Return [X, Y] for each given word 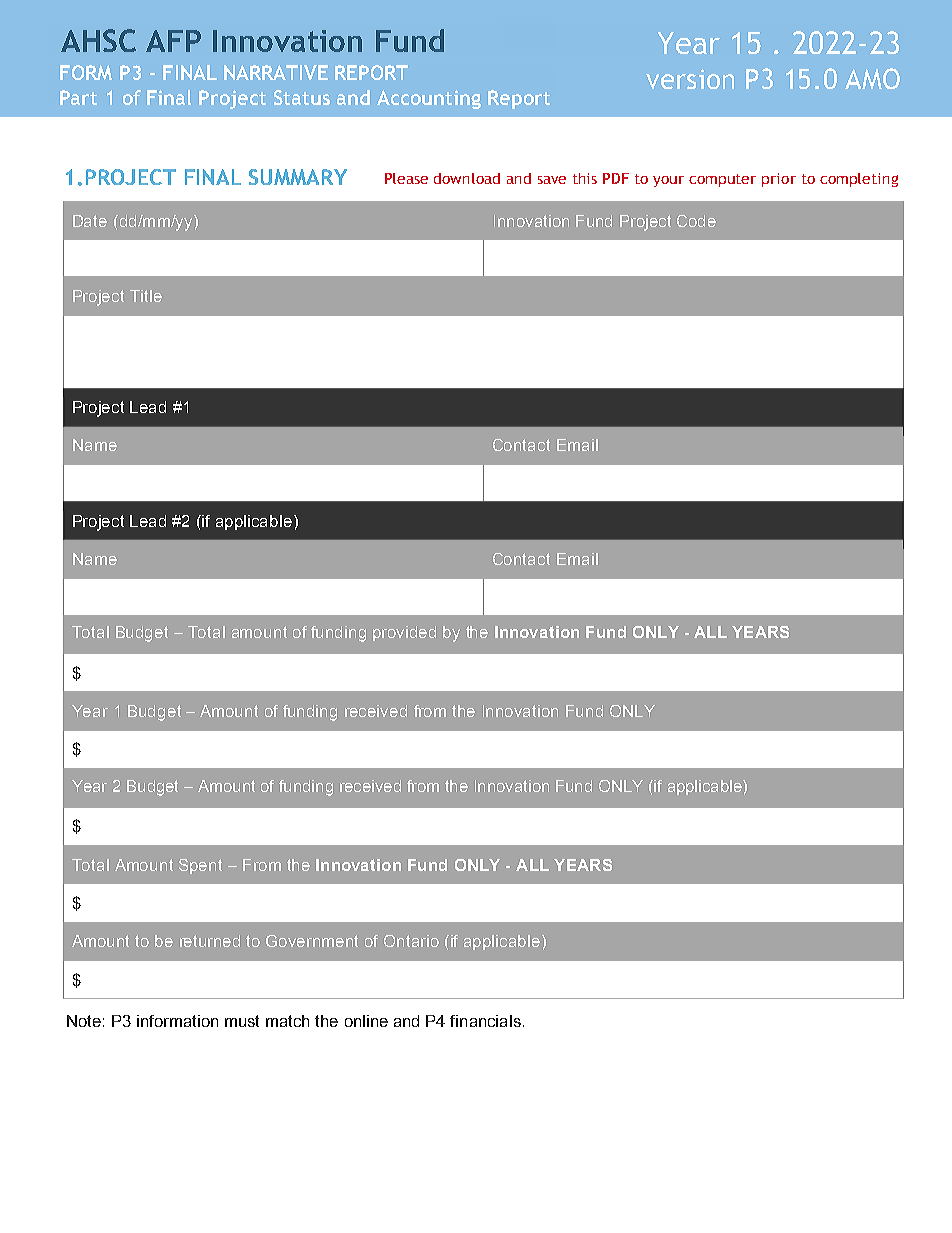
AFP [173, 41]
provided [404, 633]
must [242, 1021]
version [690, 79]
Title [146, 296]
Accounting [429, 99]
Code [696, 221]
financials [485, 1021]
